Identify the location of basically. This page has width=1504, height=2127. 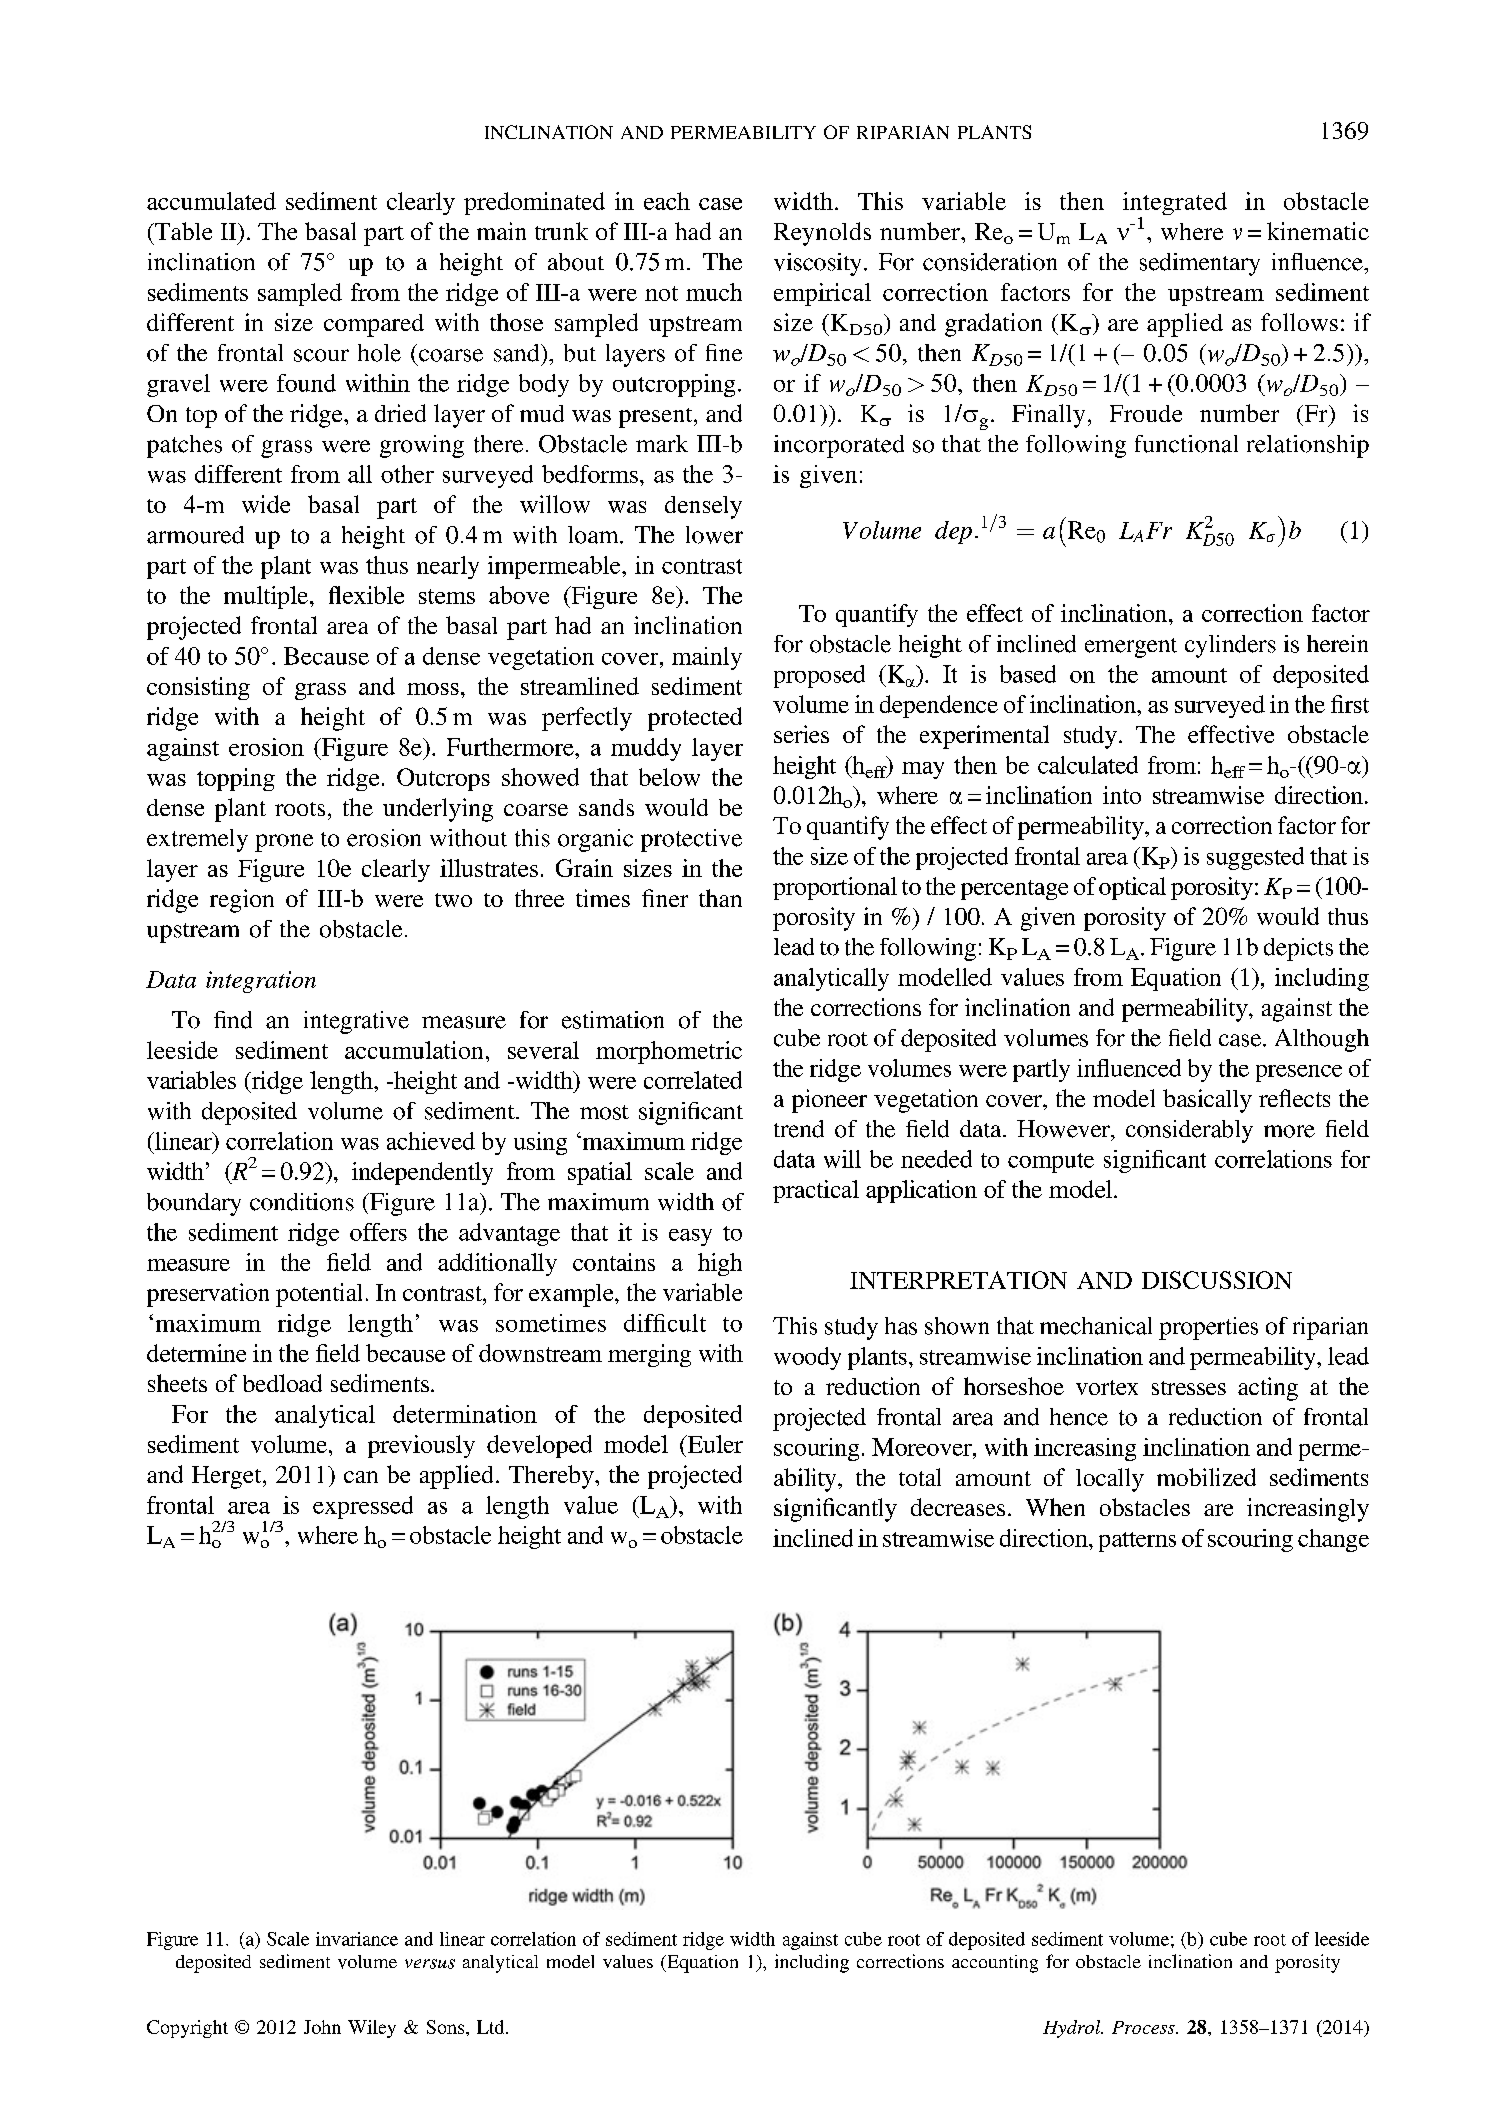
(1207, 1101).
